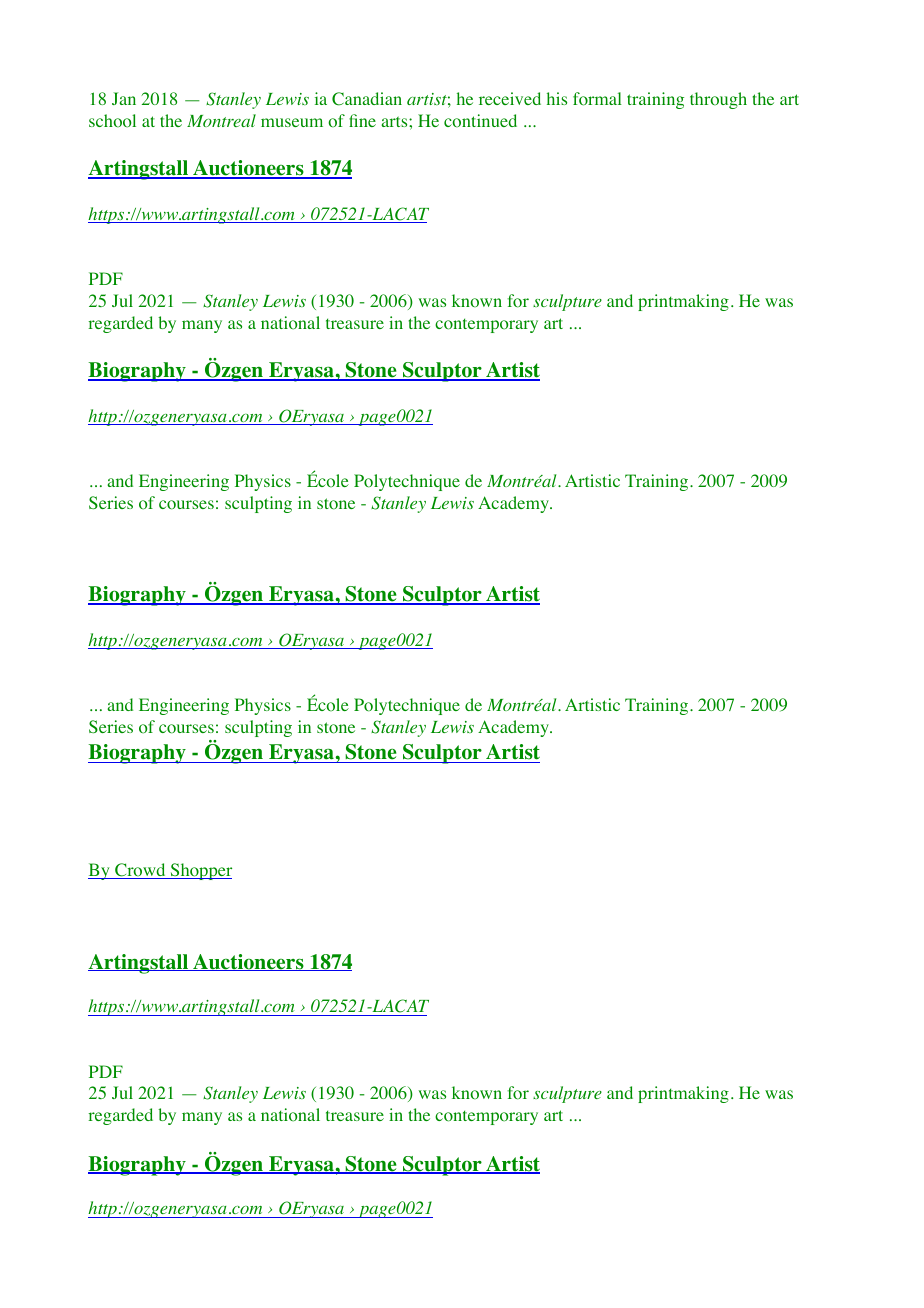 This page has width=924, height=1308. Describe the element at coordinates (292, 122) in the page. I see `museum` at that location.
